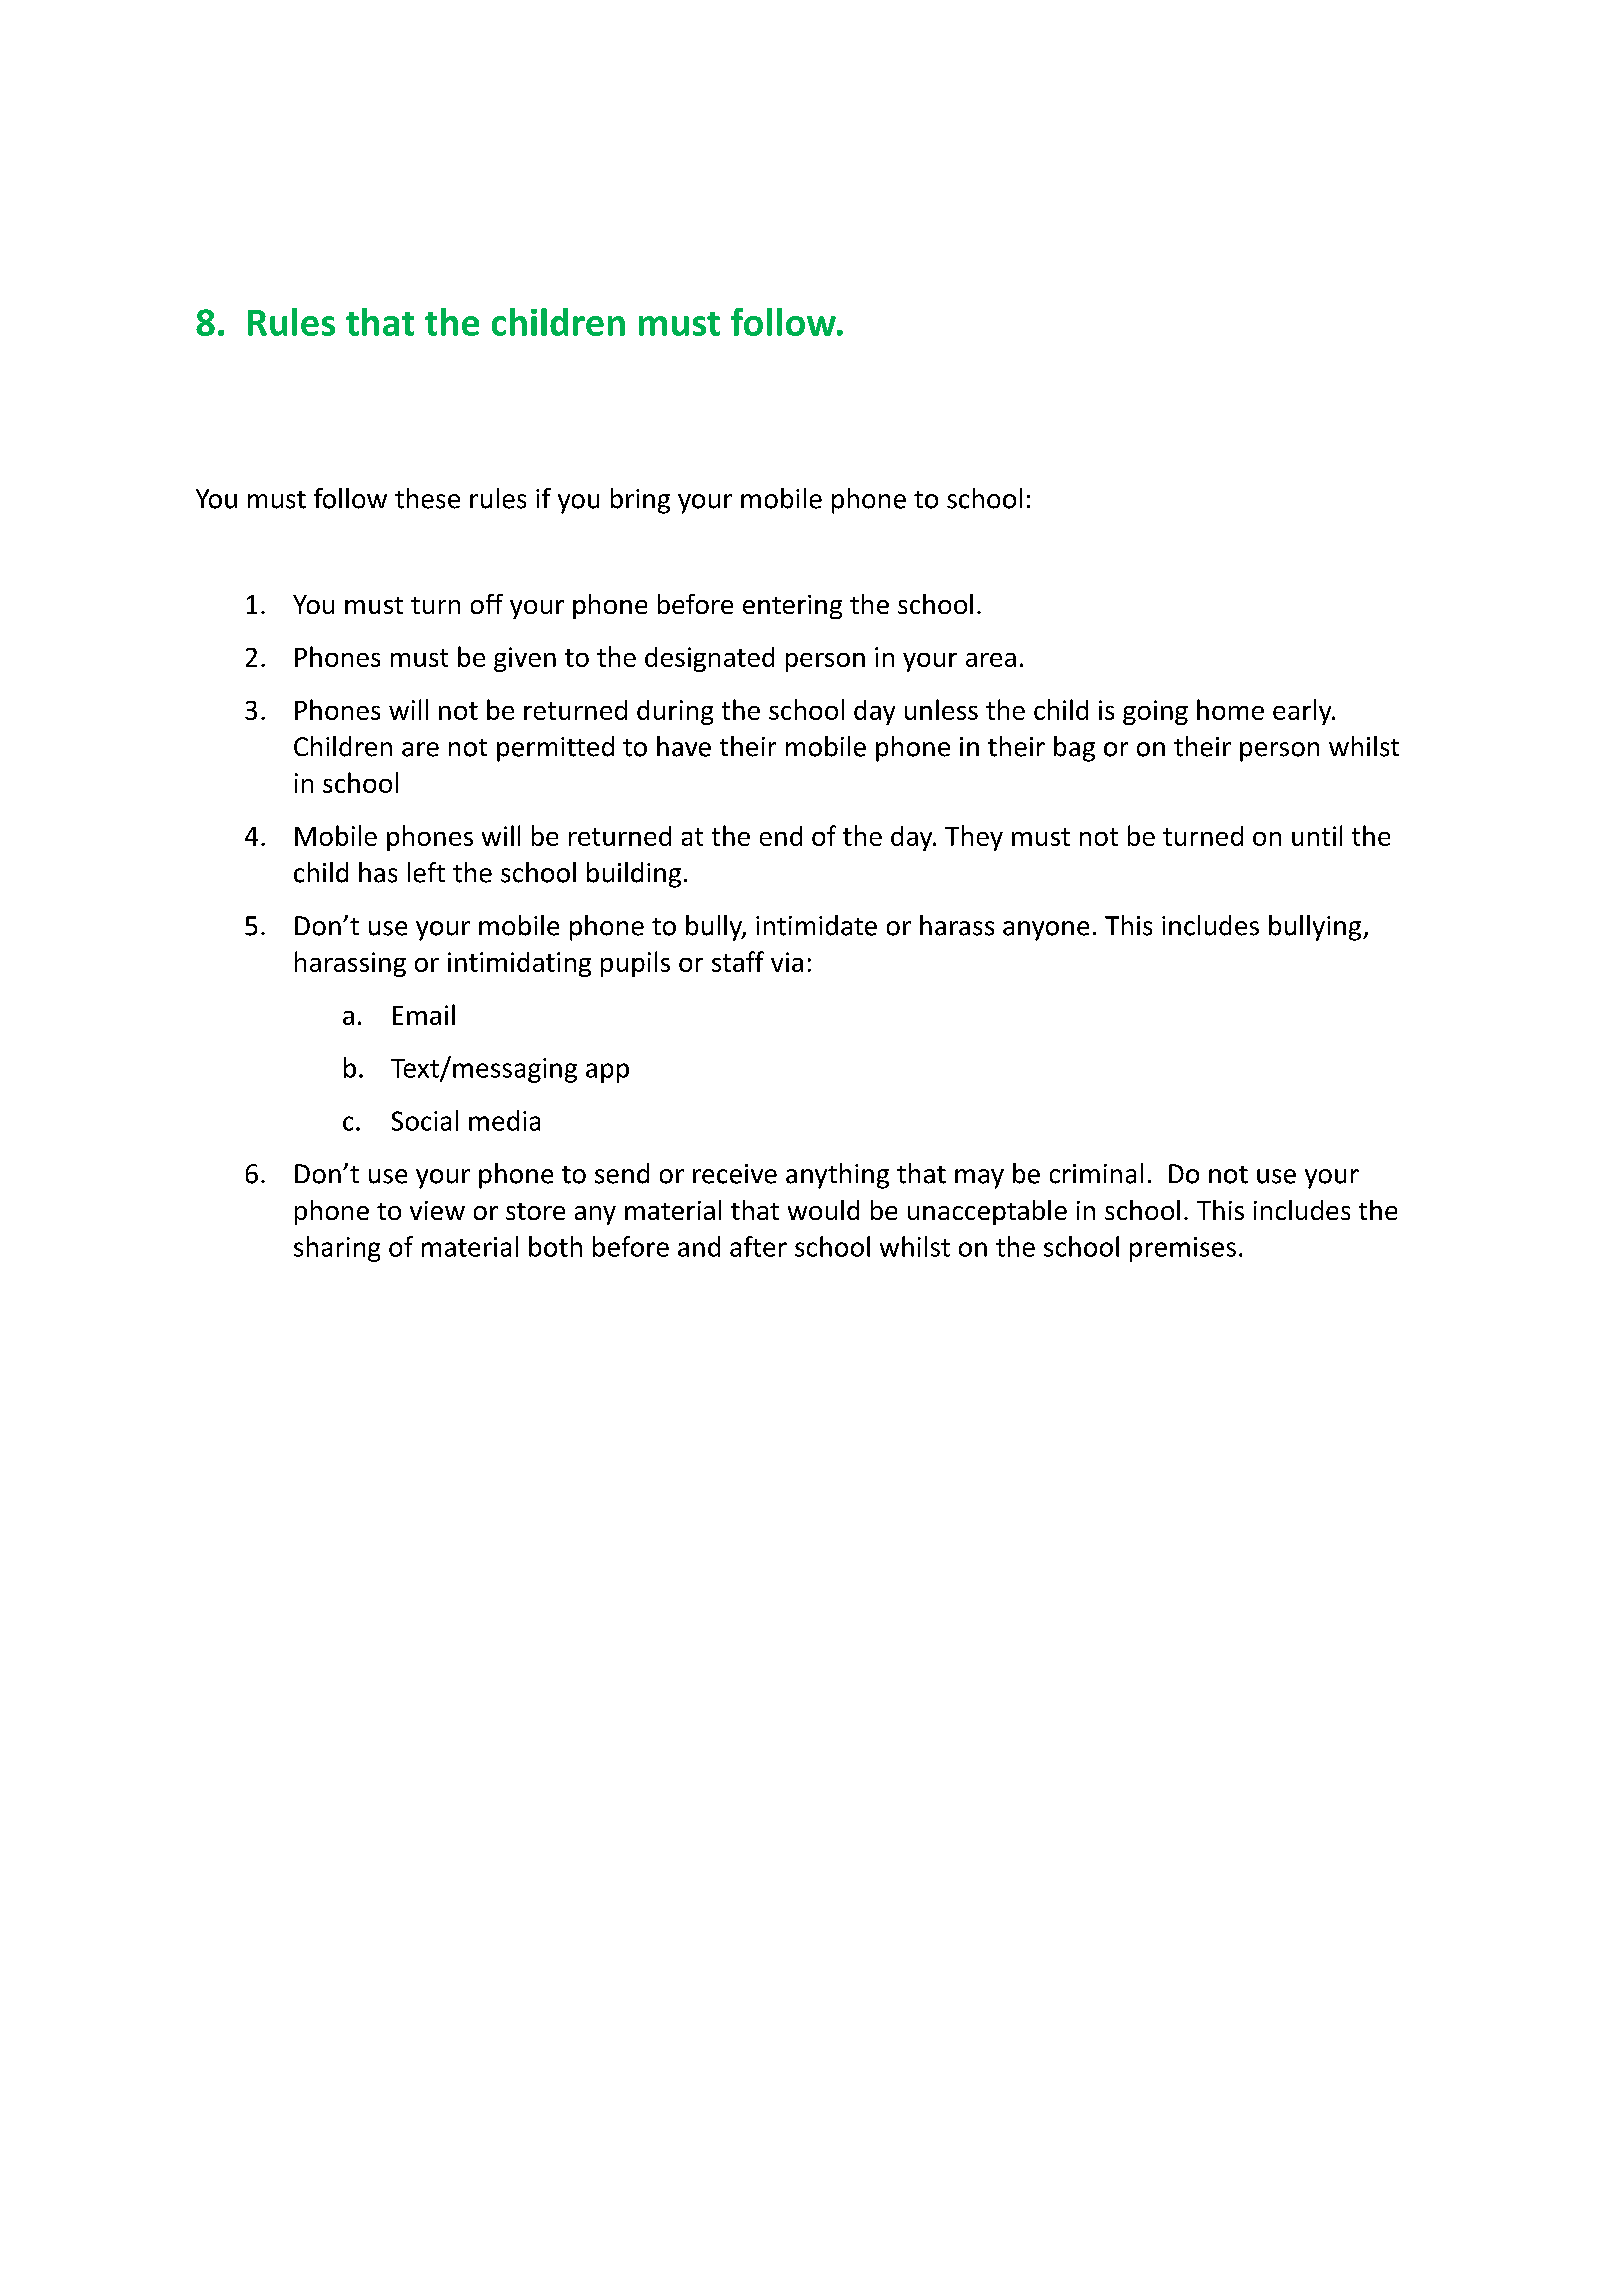  What do you see at coordinates (1046, 931) in the screenshot?
I see `anyone` at bounding box center [1046, 931].
